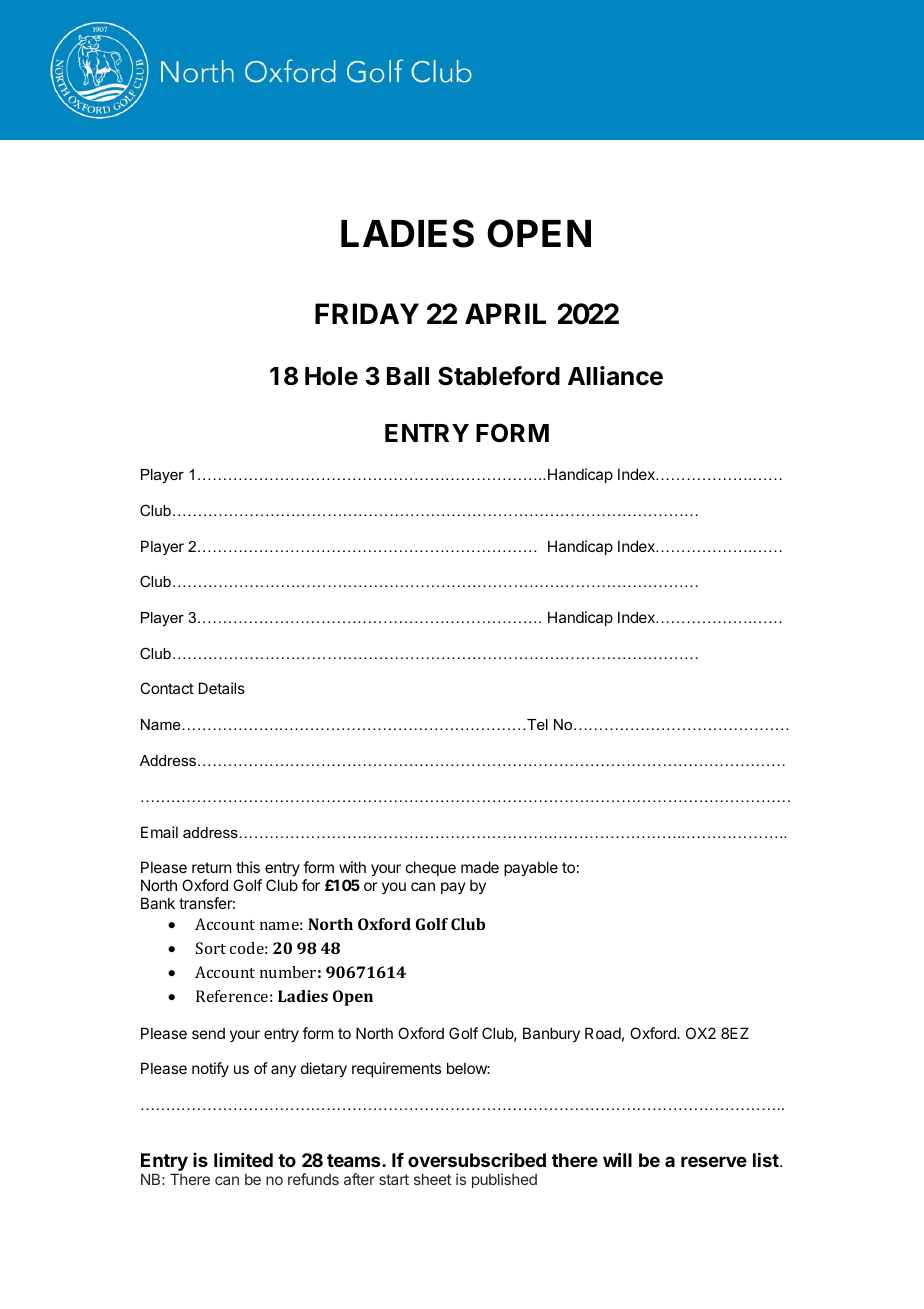  Describe the element at coordinates (331, 376) in the document. I see `Hole` at that location.
